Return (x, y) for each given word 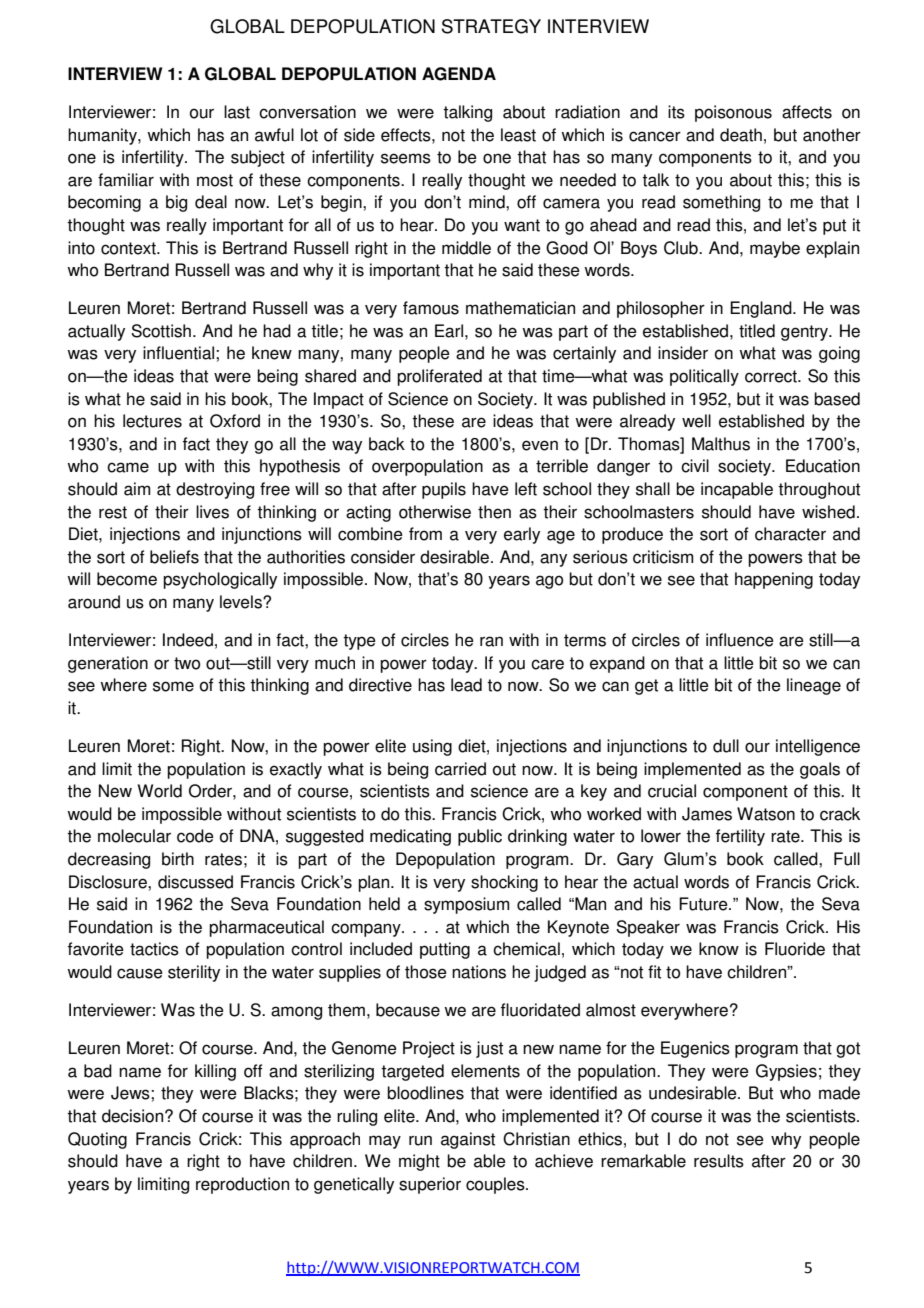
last (237, 112)
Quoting (97, 1140)
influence (740, 640)
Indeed (188, 640)
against (468, 1140)
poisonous (733, 113)
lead (466, 685)
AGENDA (459, 74)
